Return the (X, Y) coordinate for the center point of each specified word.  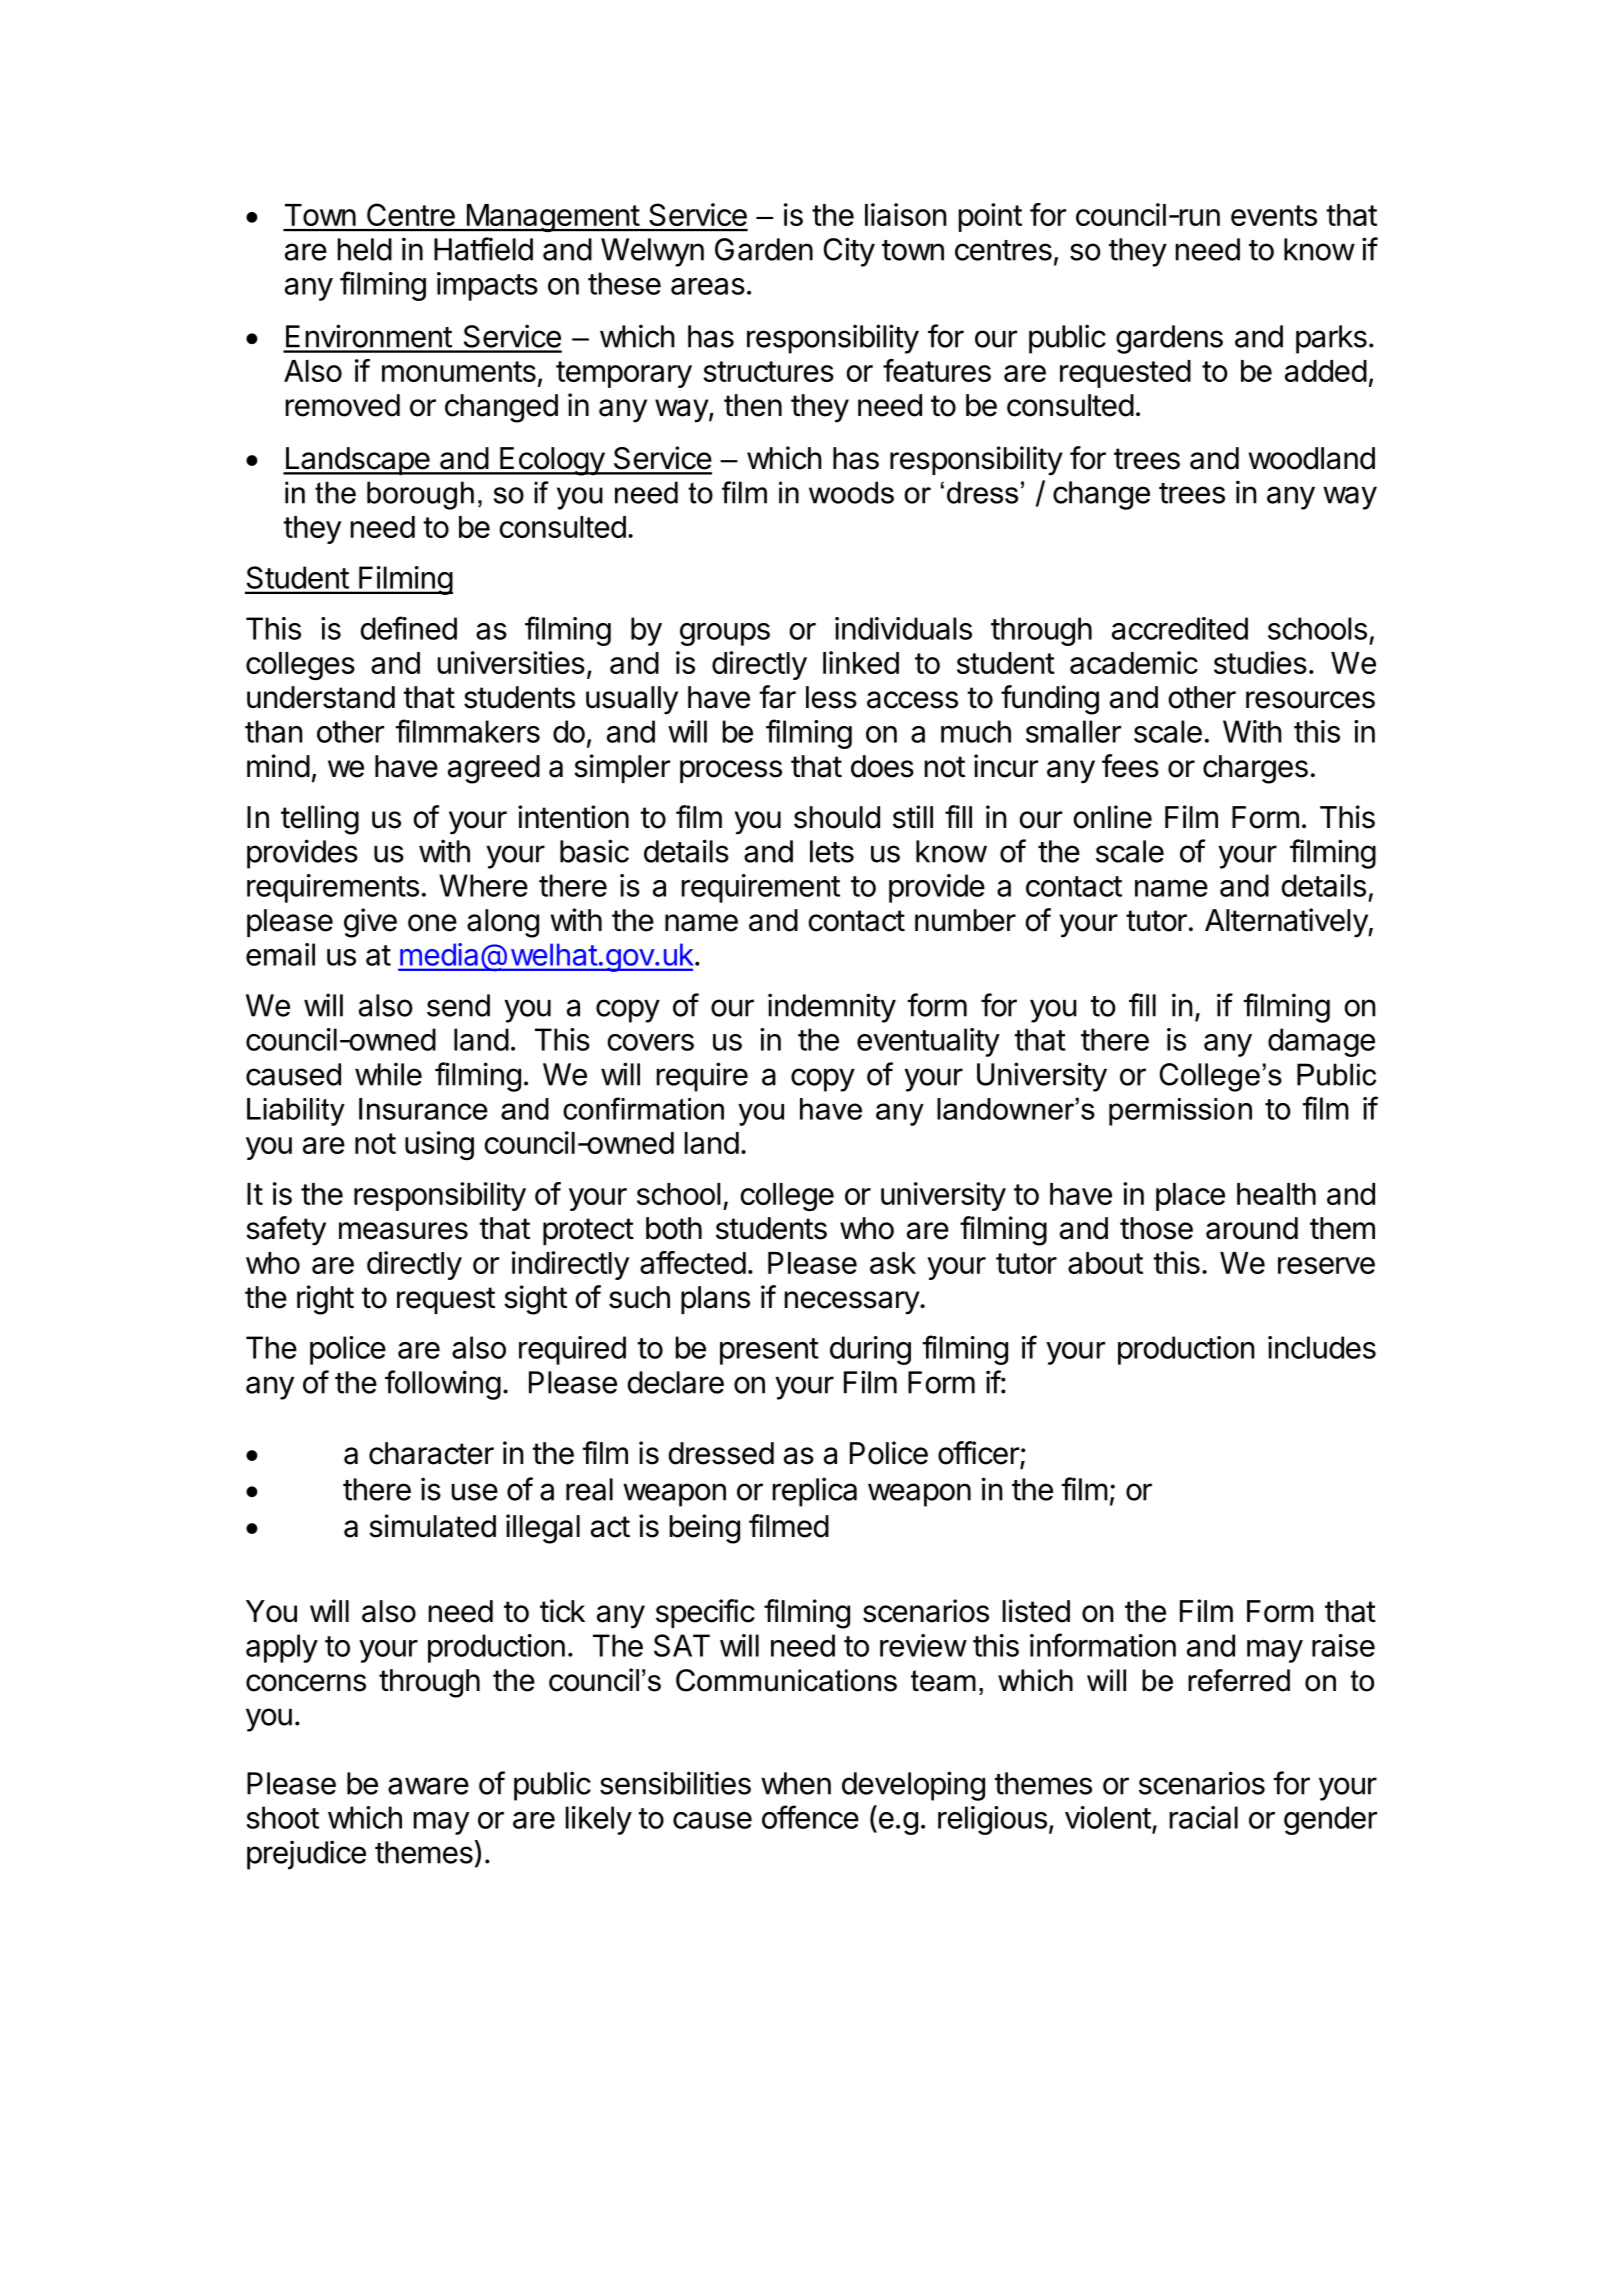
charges (1255, 769)
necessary (853, 1303)
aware (428, 1786)
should (837, 817)
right (325, 1300)
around (1252, 1228)
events (1274, 215)
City (849, 252)
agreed (494, 769)
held (365, 249)
